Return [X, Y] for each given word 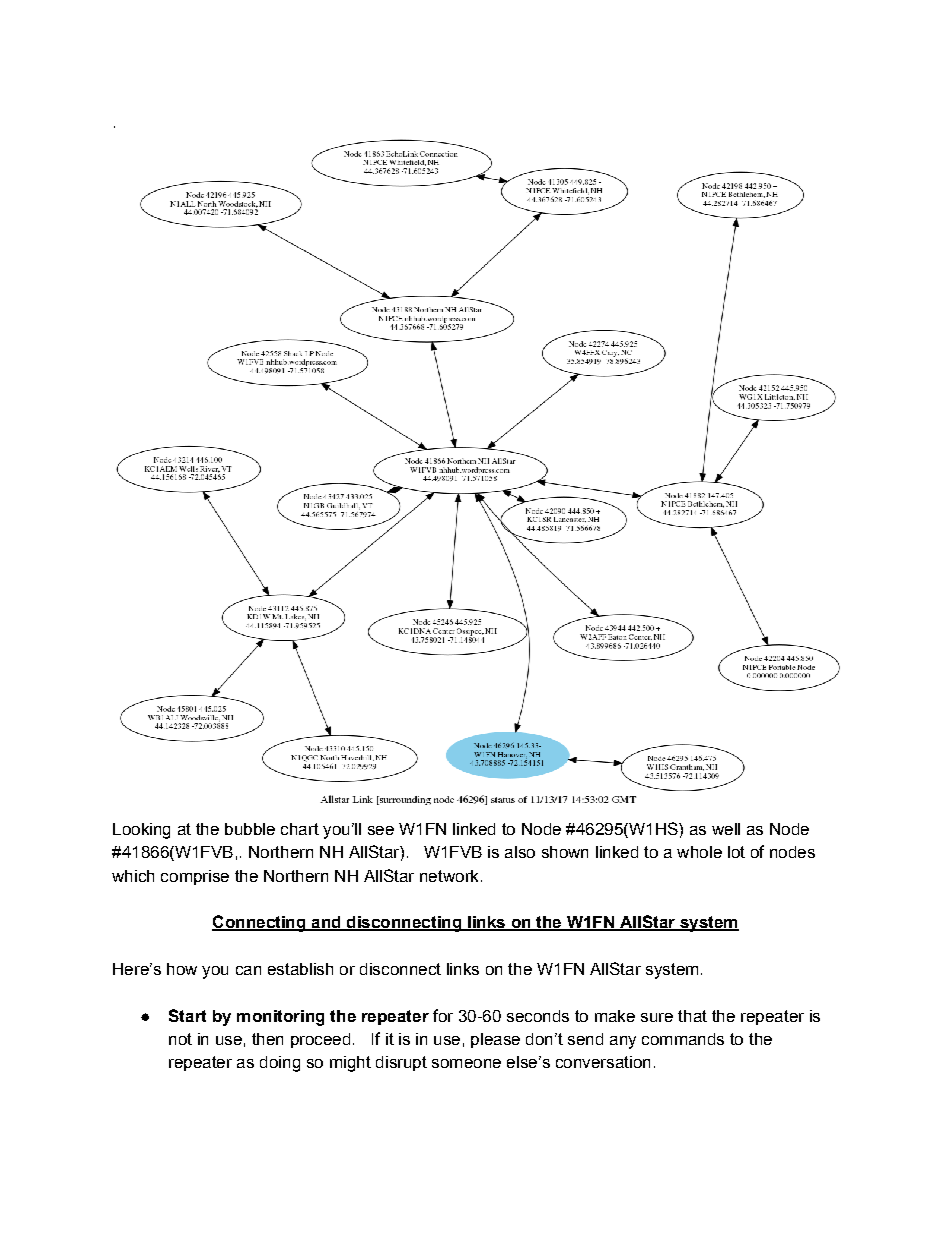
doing [280, 1064]
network [449, 876]
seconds [538, 1016]
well [726, 829]
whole [699, 852]
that [692, 1016]
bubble [250, 829]
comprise [195, 877]
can [248, 970]
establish [300, 969]
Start [187, 1015]
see [381, 830]
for [443, 1015]
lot [736, 852]
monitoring [280, 1018]
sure [657, 1017]
